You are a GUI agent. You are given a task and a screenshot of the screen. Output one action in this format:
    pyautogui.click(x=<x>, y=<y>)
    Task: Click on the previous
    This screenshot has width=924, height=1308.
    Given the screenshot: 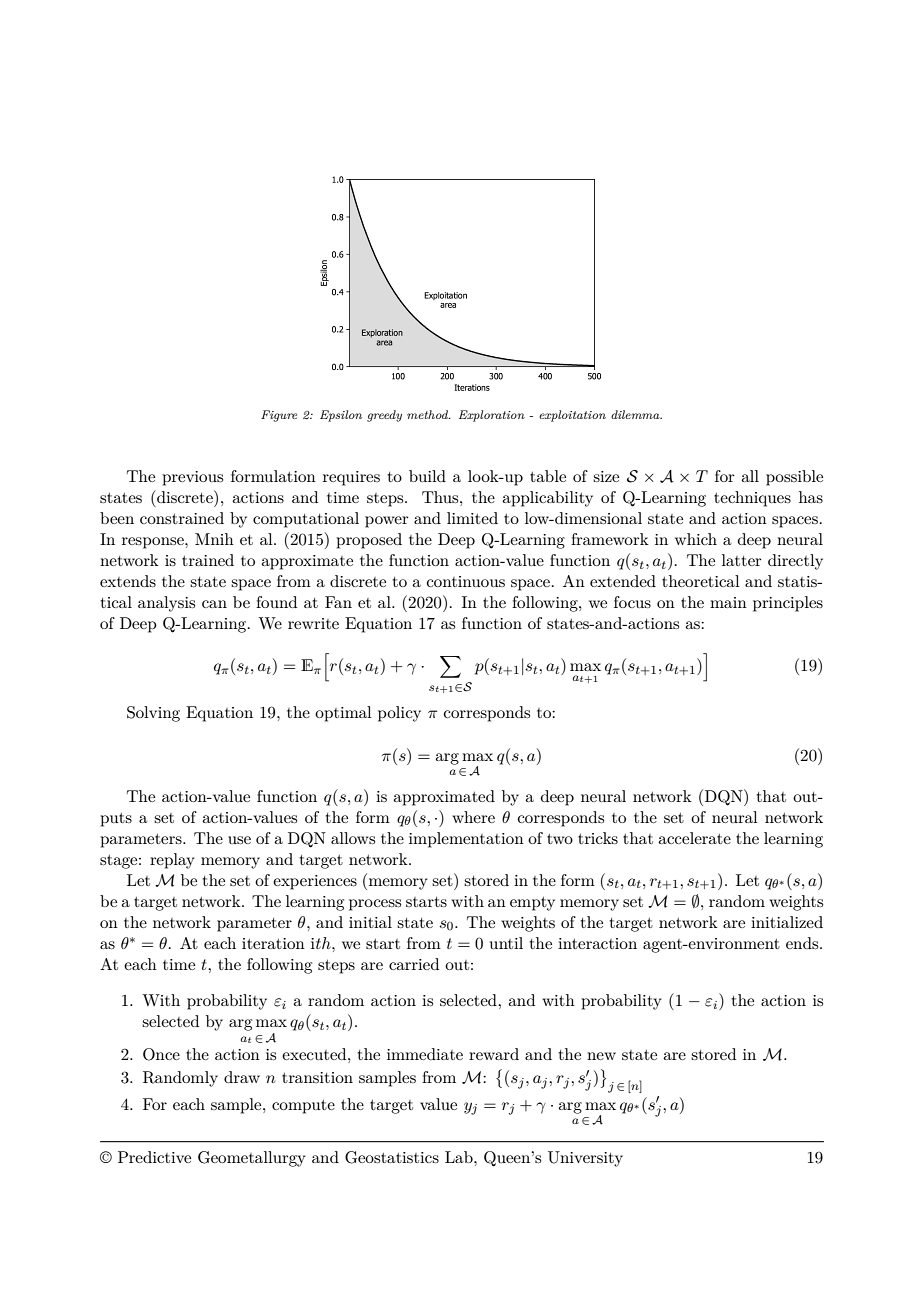 What is the action you would take?
    pyautogui.click(x=192, y=478)
